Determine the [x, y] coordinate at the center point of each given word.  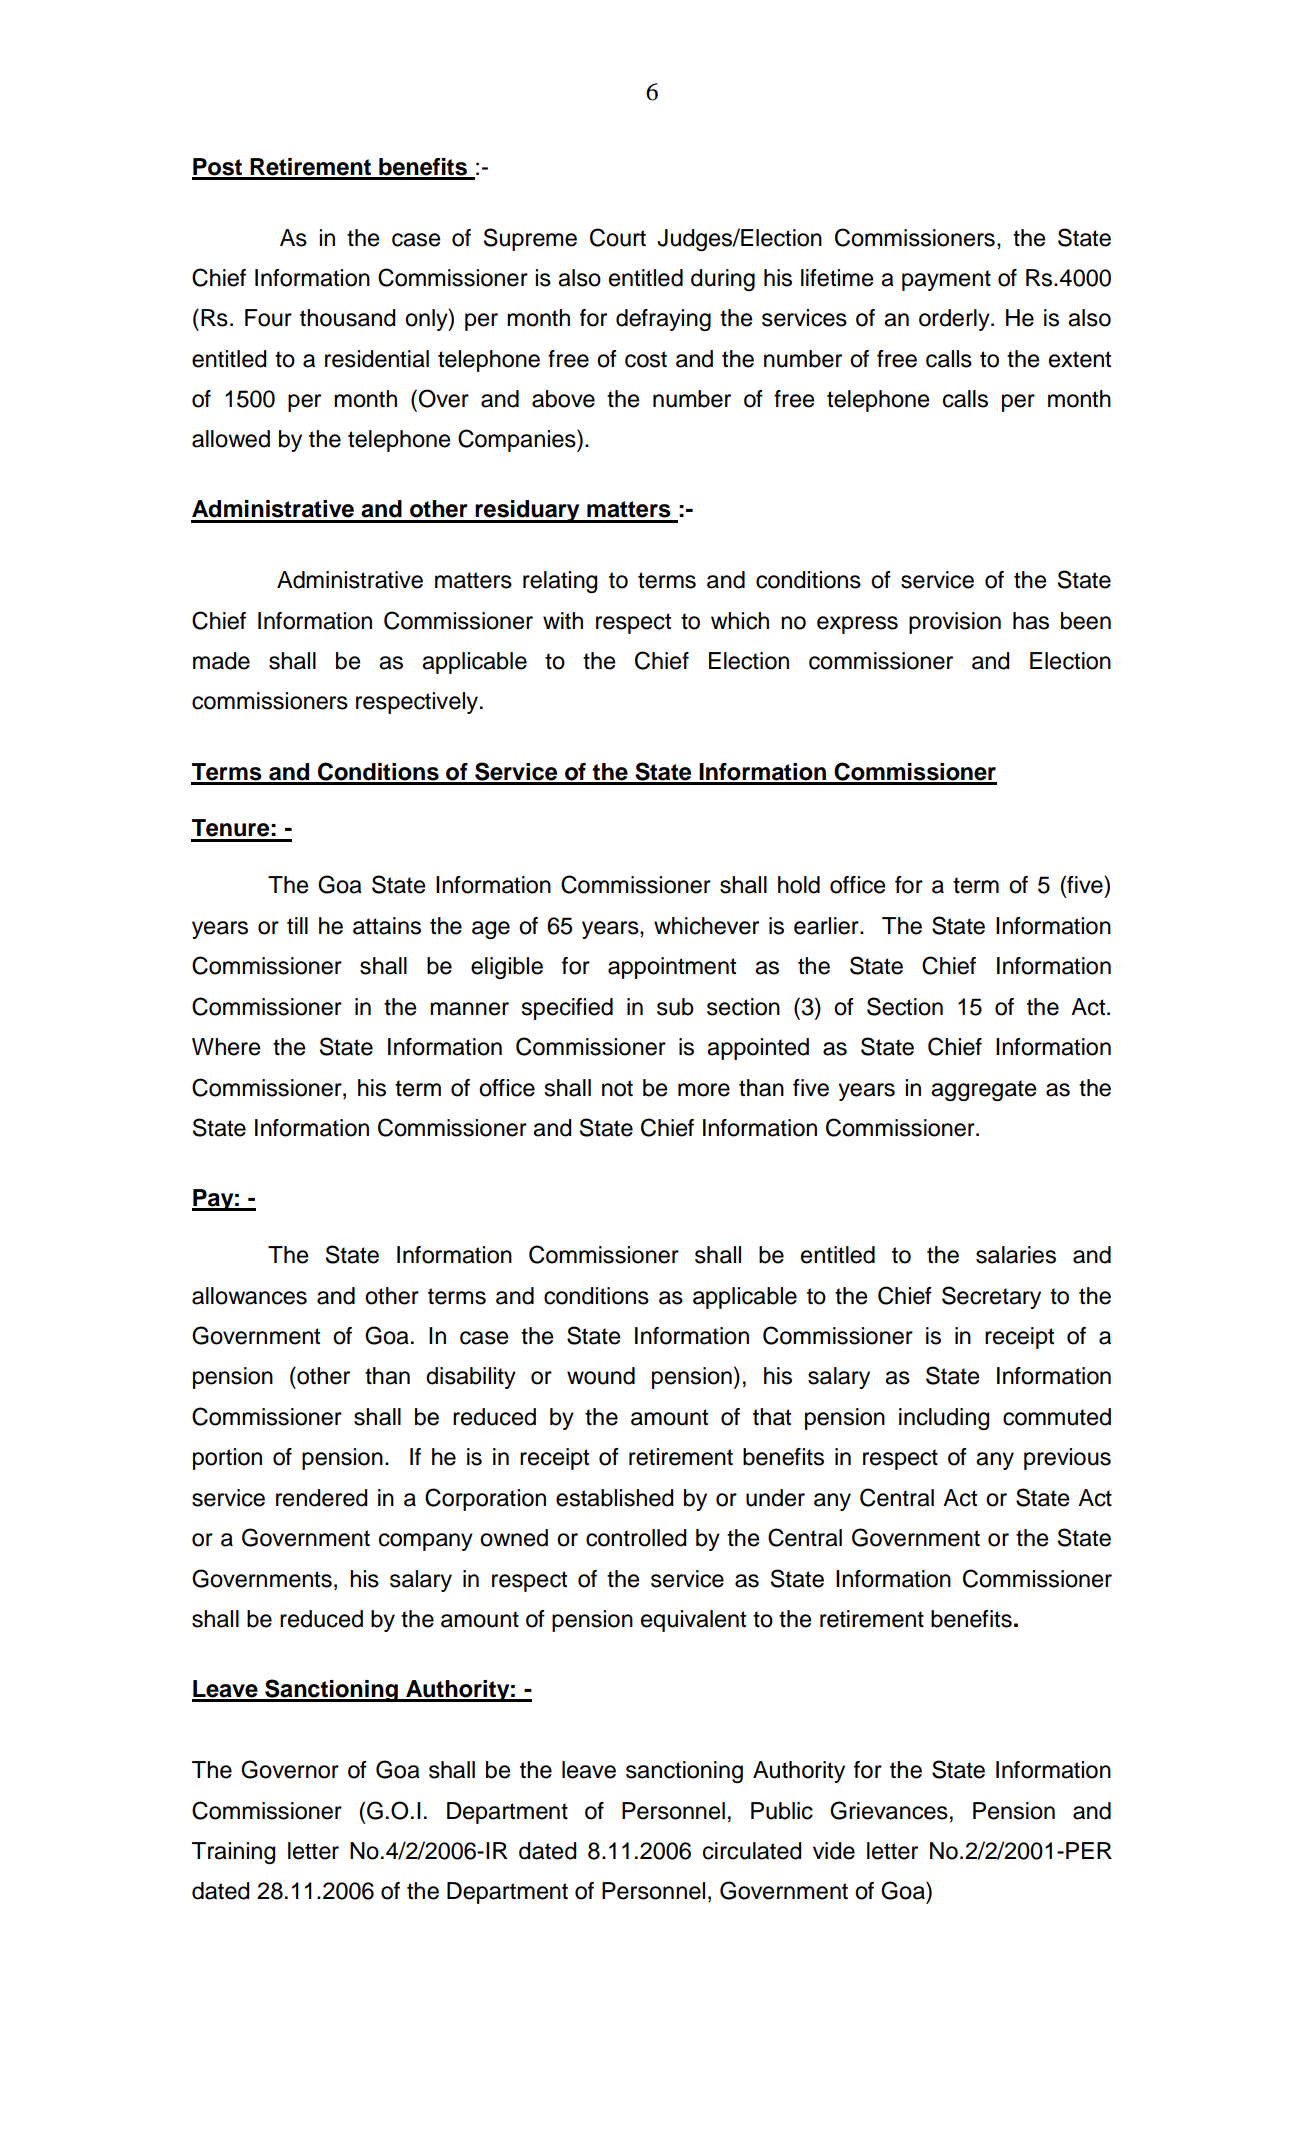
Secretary [991, 1297]
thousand [347, 318]
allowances [249, 1296]
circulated [752, 1851]
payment [946, 280]
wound [601, 1376]
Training [233, 1853]
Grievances [889, 1810]
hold [799, 885]
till [297, 925]
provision [955, 623]
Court [618, 237]
